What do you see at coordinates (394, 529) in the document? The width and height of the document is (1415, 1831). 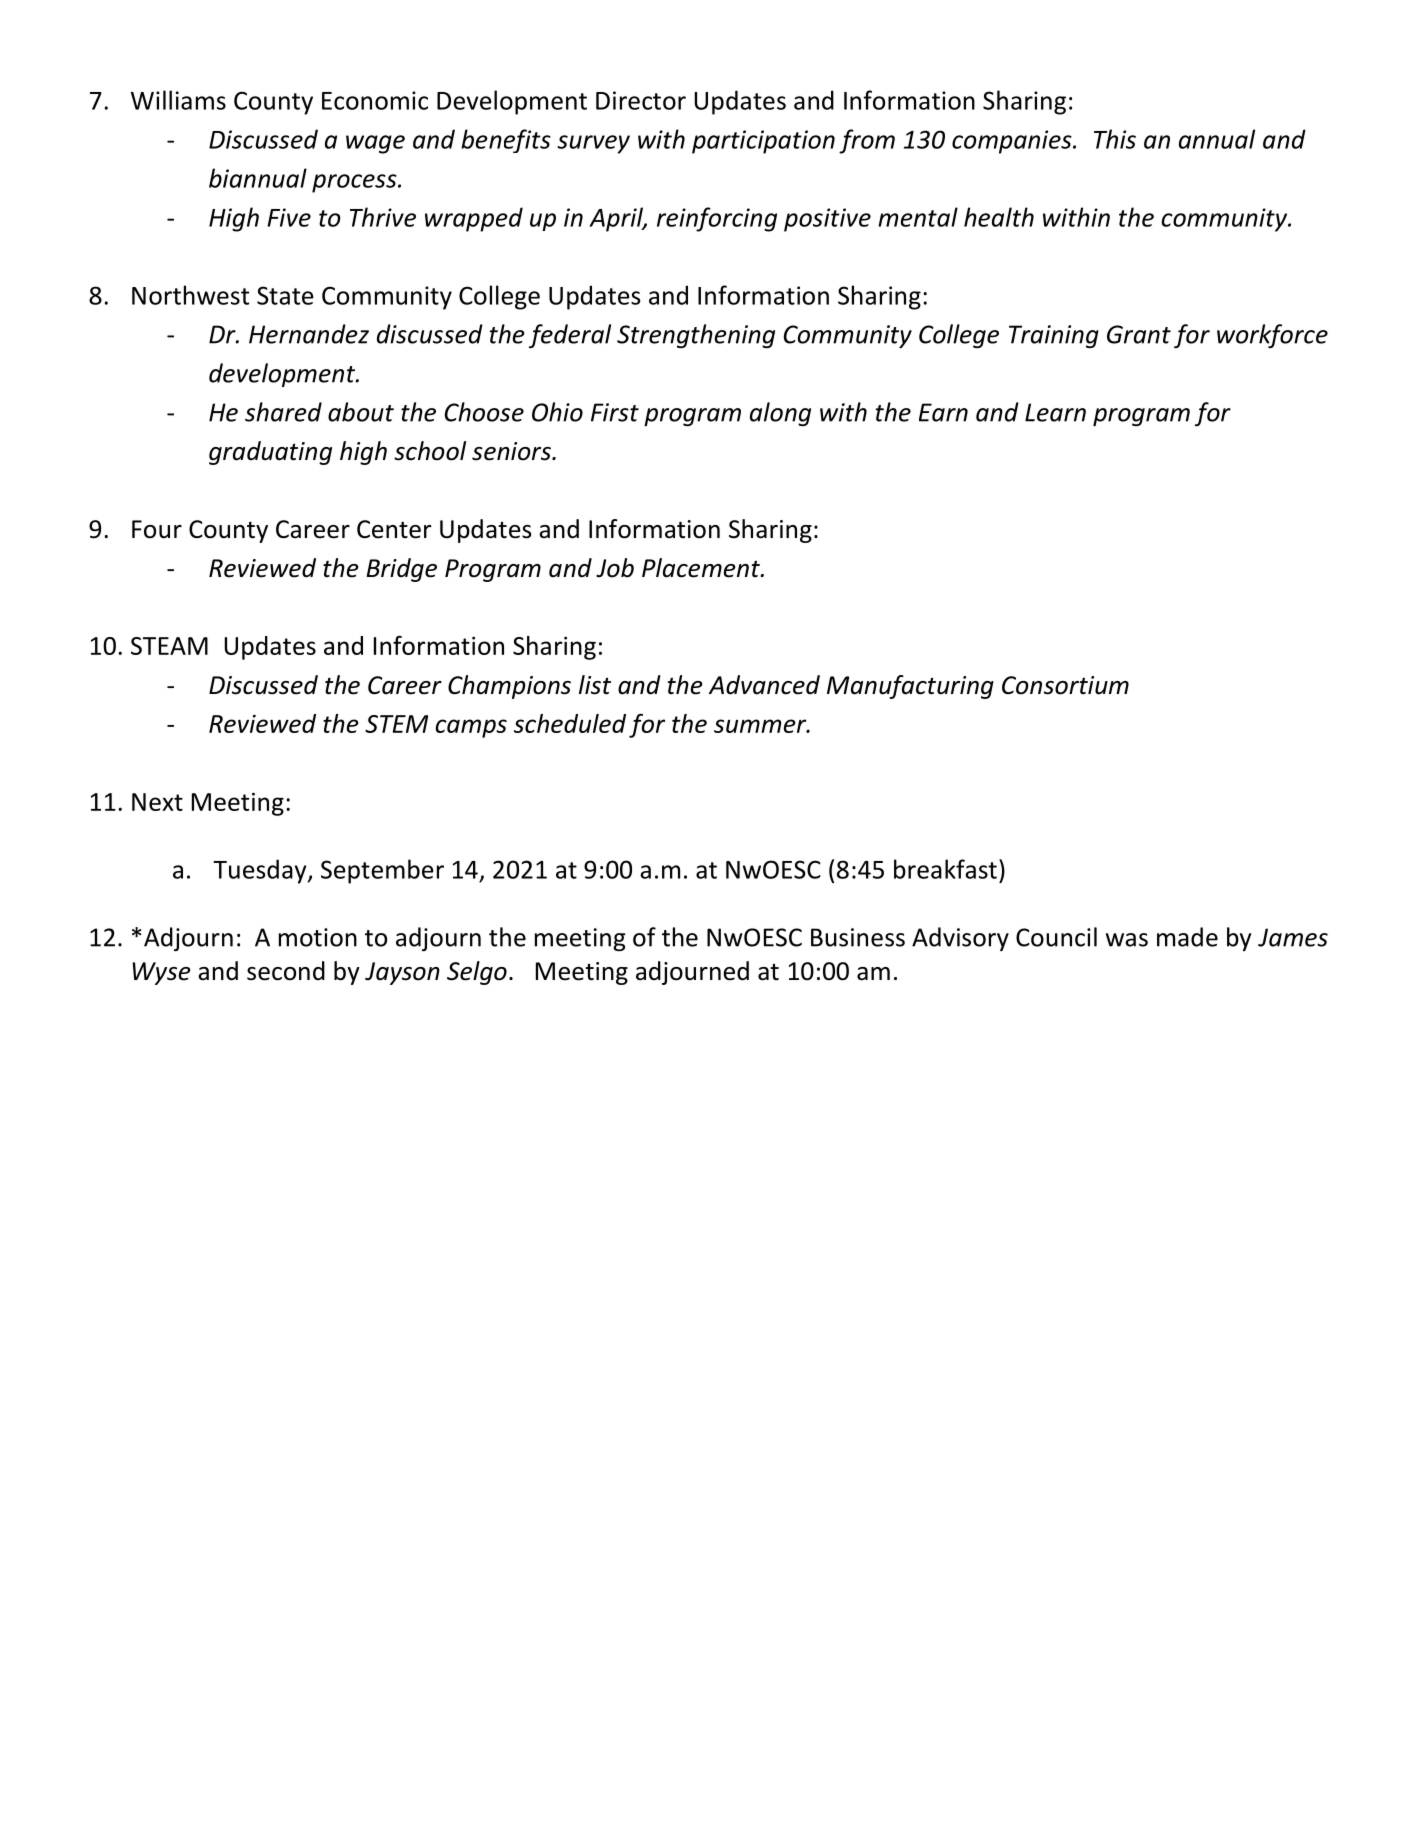 I see `Center` at bounding box center [394, 529].
